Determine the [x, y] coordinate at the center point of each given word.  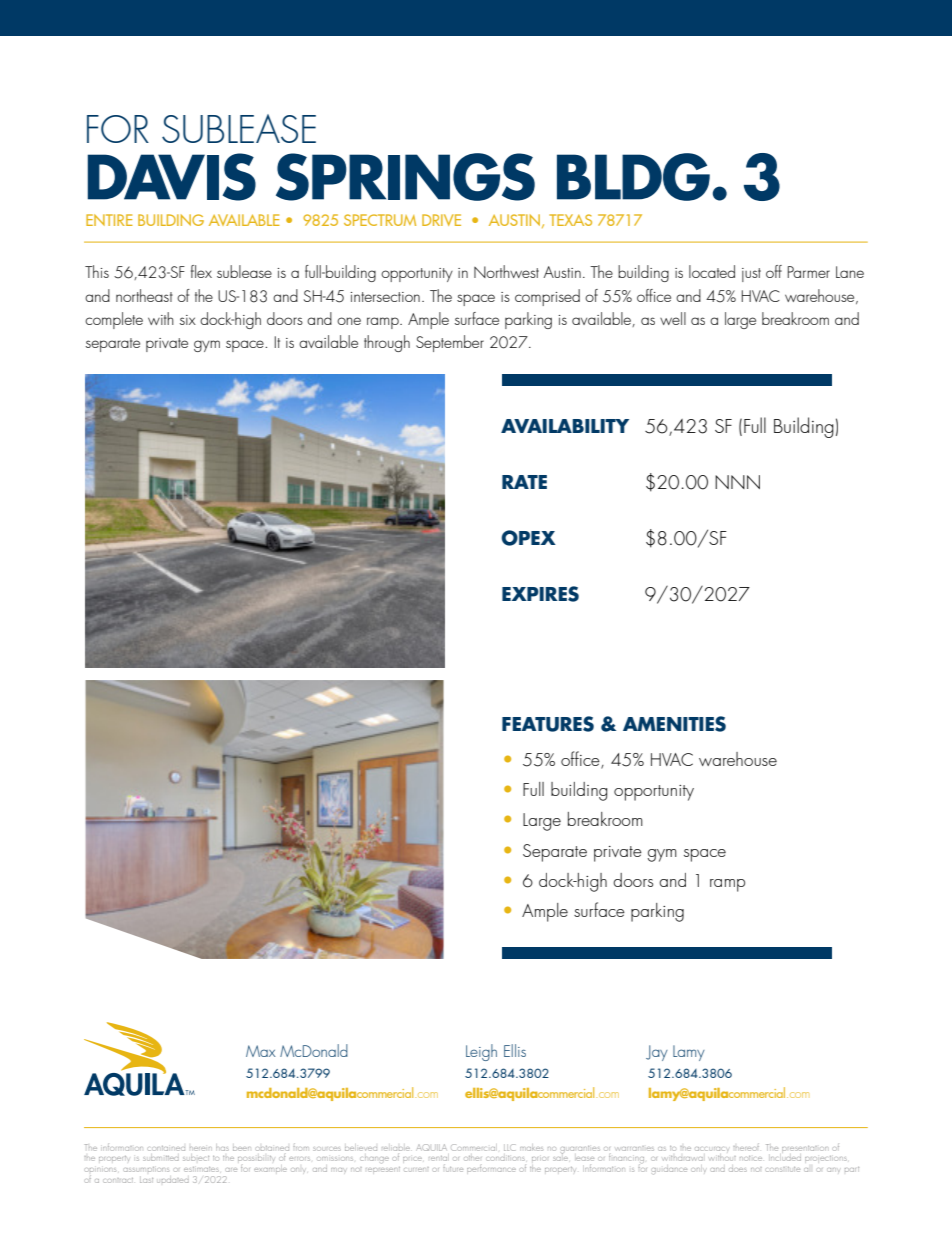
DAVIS [172, 177]
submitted [161, 1158]
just [751, 275]
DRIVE [441, 220]
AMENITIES [674, 724]
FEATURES [548, 724]
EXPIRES [540, 594]
